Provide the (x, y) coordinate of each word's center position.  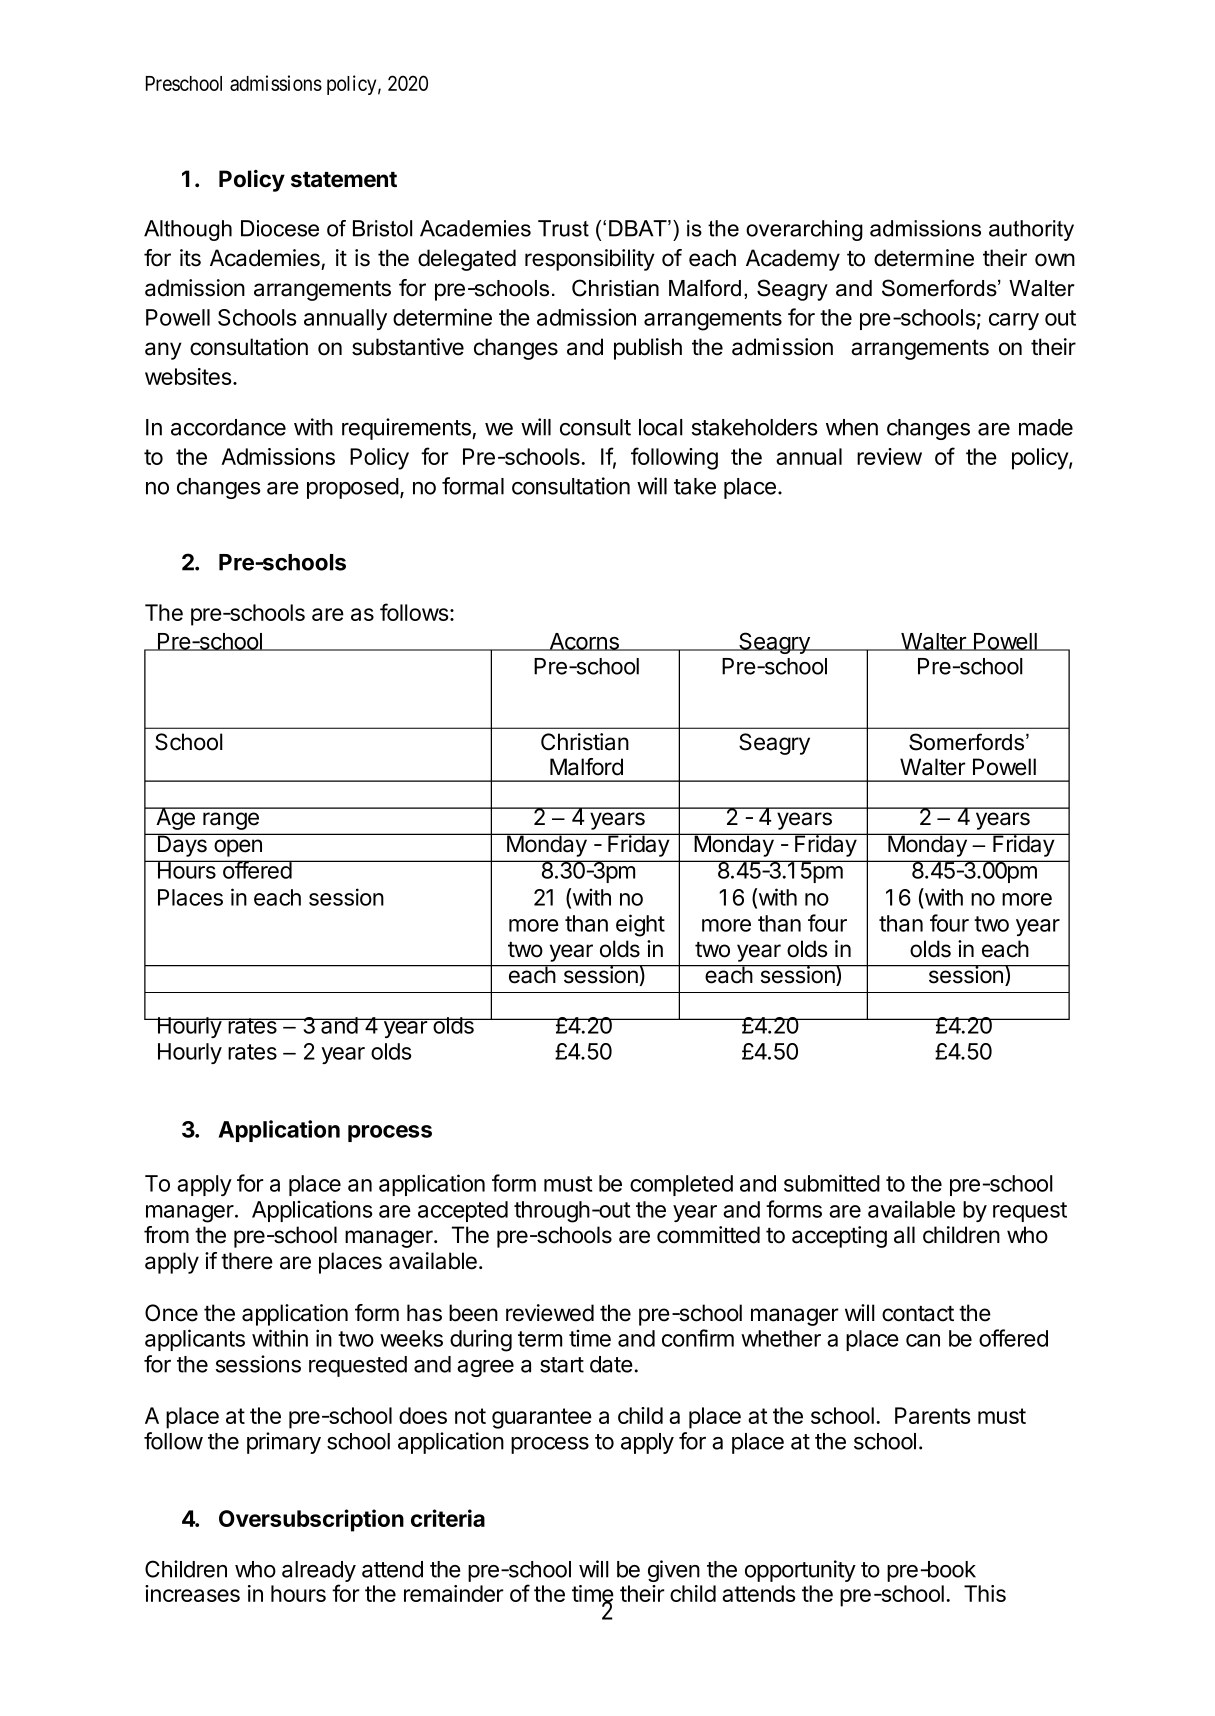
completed (681, 1185)
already (319, 1573)
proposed (353, 488)
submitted (832, 1183)
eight (640, 925)
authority (1031, 230)
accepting (839, 1237)
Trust (563, 228)
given (674, 1571)
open (238, 848)
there (247, 1261)
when (852, 427)
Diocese (280, 228)
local (661, 427)
